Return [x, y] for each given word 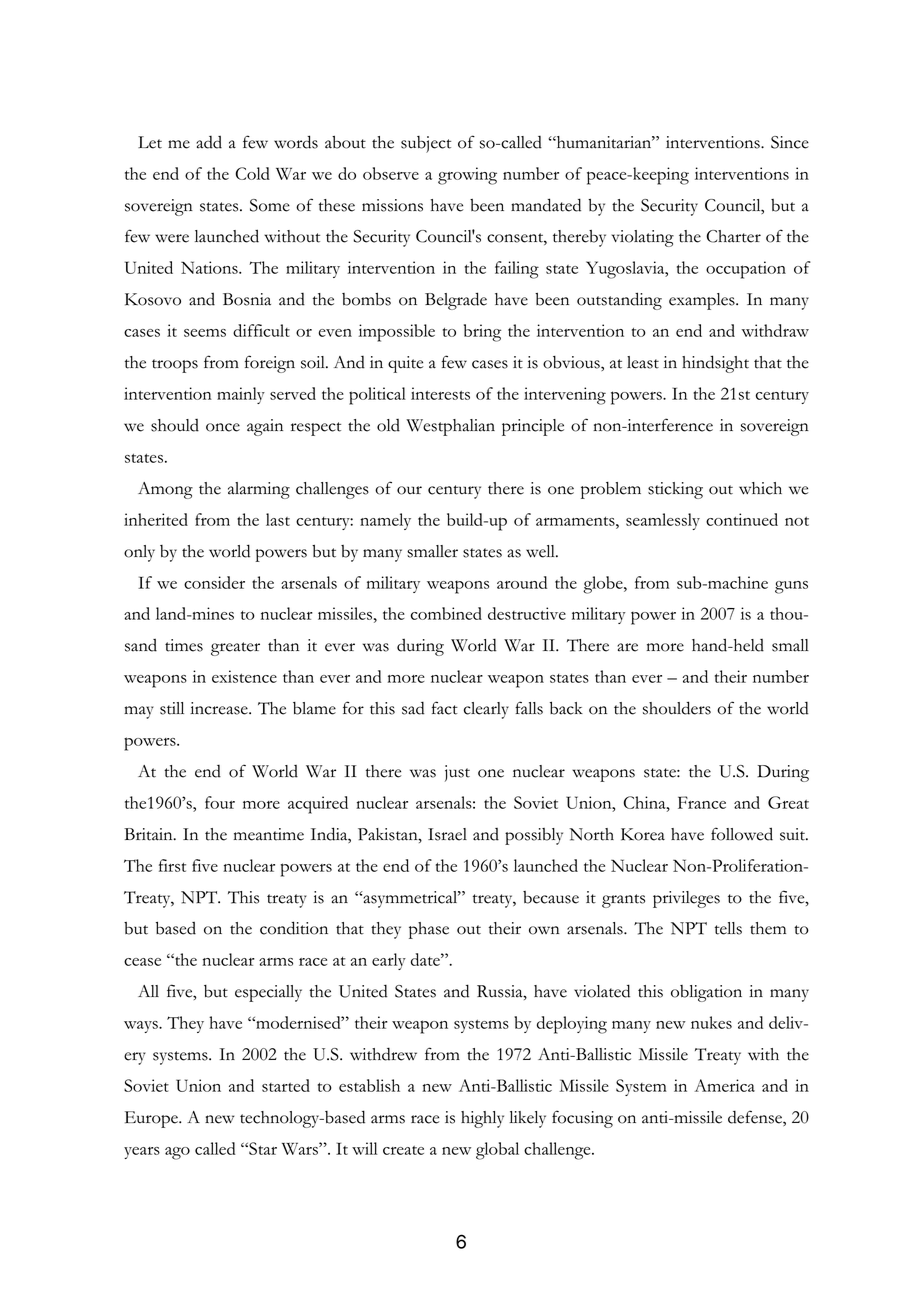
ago [177, 1153]
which [760, 488]
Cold [253, 173]
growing [467, 176]
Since [790, 142]
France [702, 802]
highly [482, 1119]
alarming [259, 490]
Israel [447, 834]
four [220, 802]
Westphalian [450, 427]
